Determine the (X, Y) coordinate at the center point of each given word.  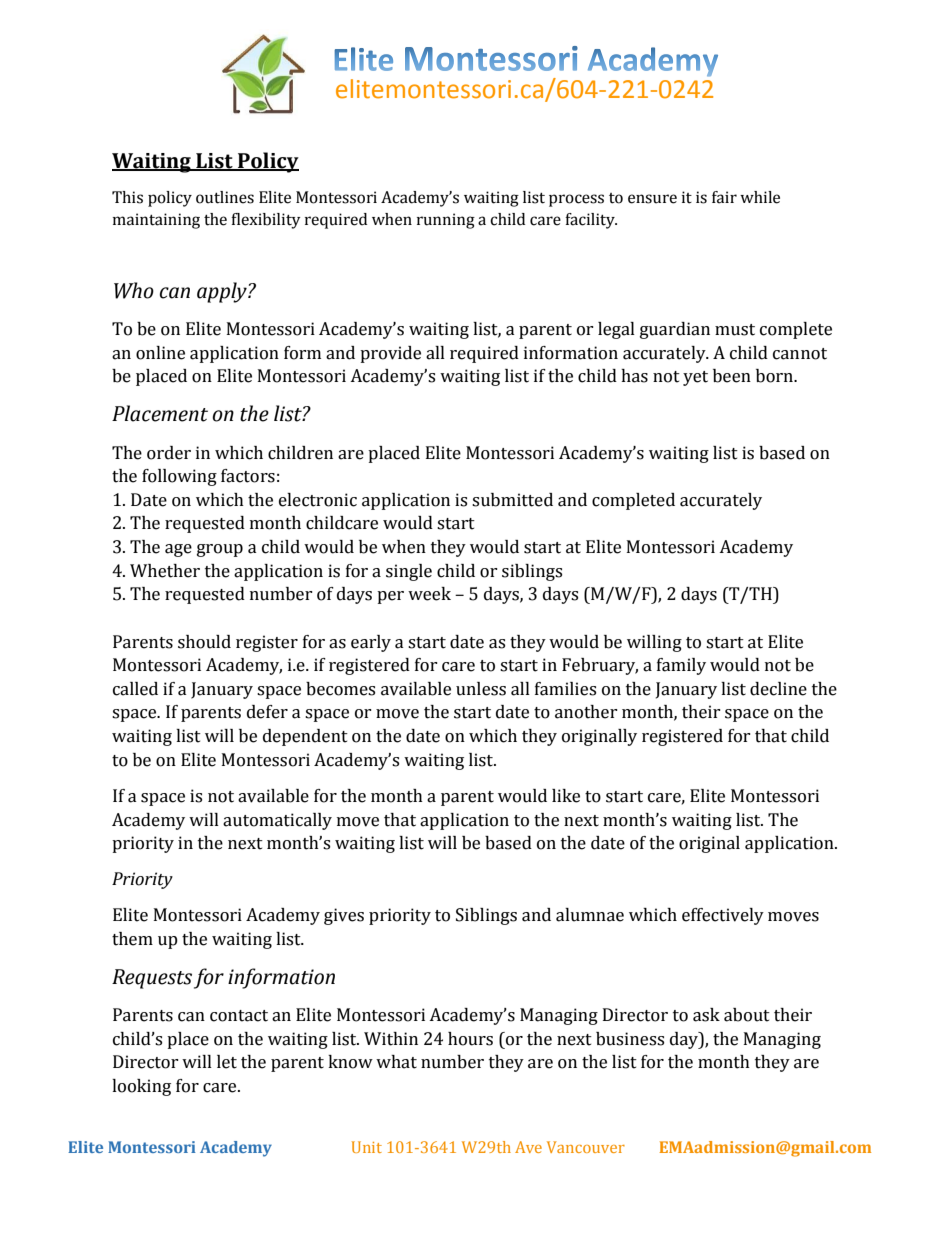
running (446, 221)
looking (141, 1087)
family (681, 666)
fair (724, 197)
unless (481, 689)
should (204, 642)
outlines (225, 197)
